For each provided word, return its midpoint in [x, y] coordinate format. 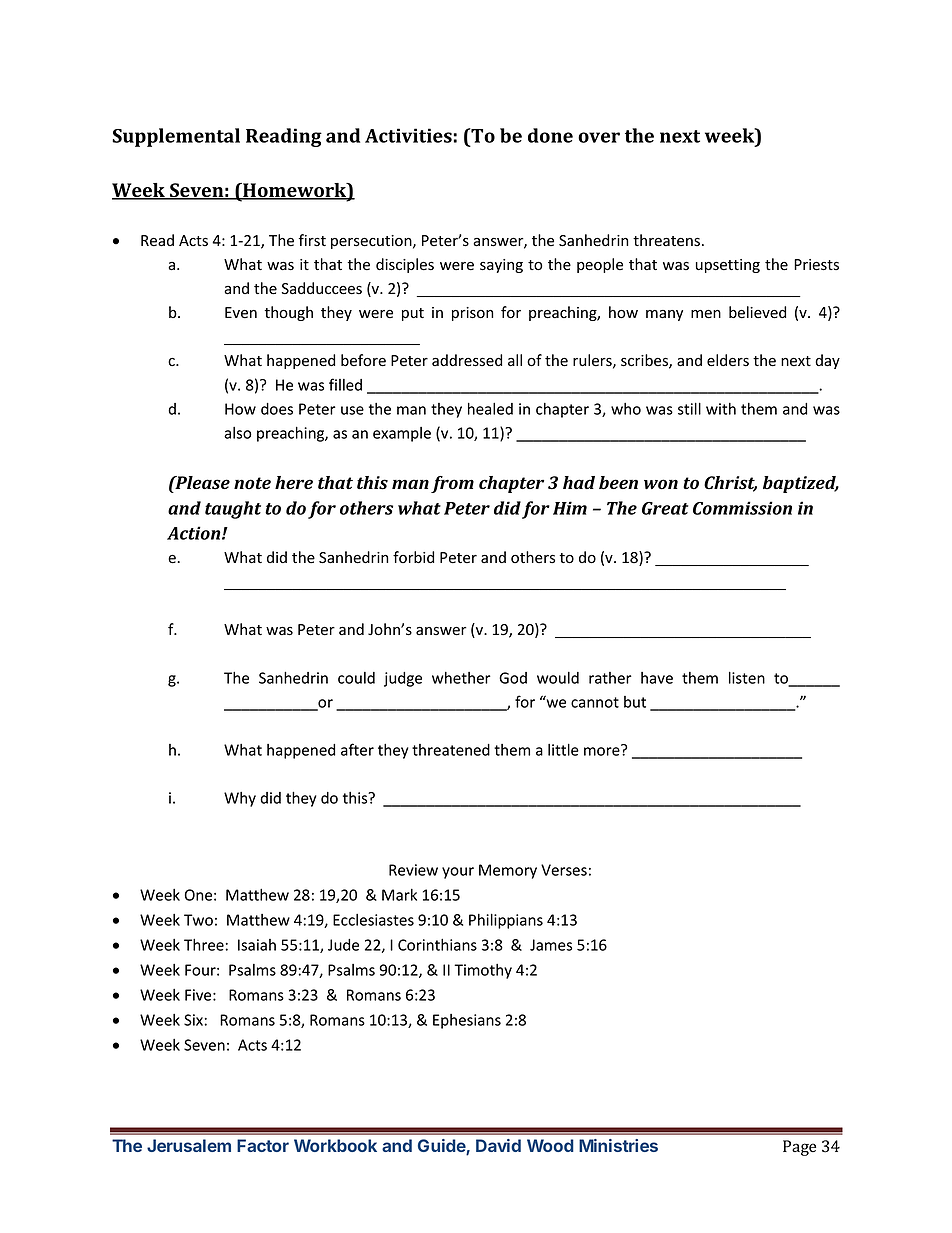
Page [799, 1148]
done [550, 135]
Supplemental [176, 137]
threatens [666, 240]
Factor [263, 1145]
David [498, 1145]
